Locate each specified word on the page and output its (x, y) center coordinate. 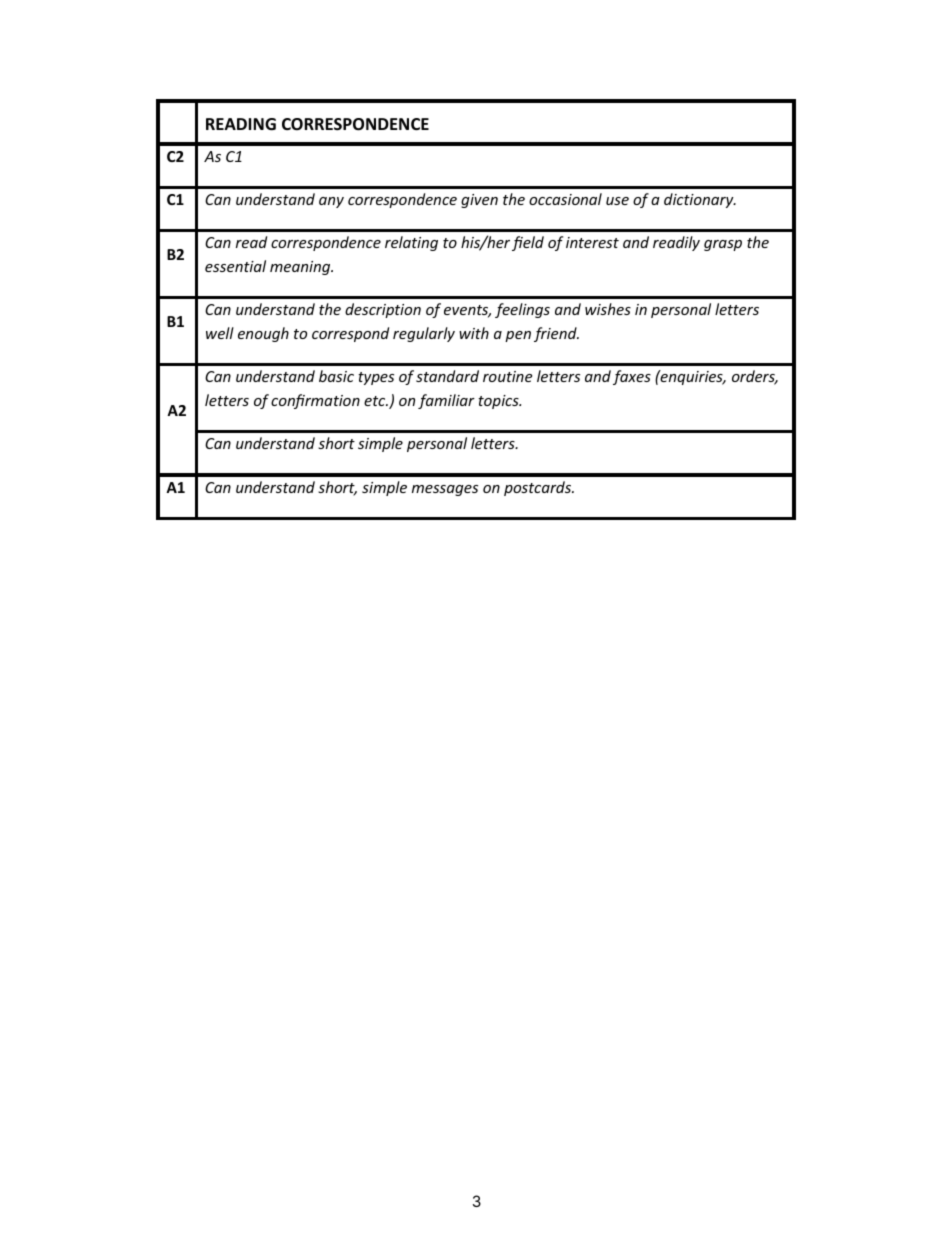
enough (263, 334)
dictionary (700, 200)
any (331, 202)
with (474, 333)
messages (445, 490)
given (479, 201)
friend (556, 334)
